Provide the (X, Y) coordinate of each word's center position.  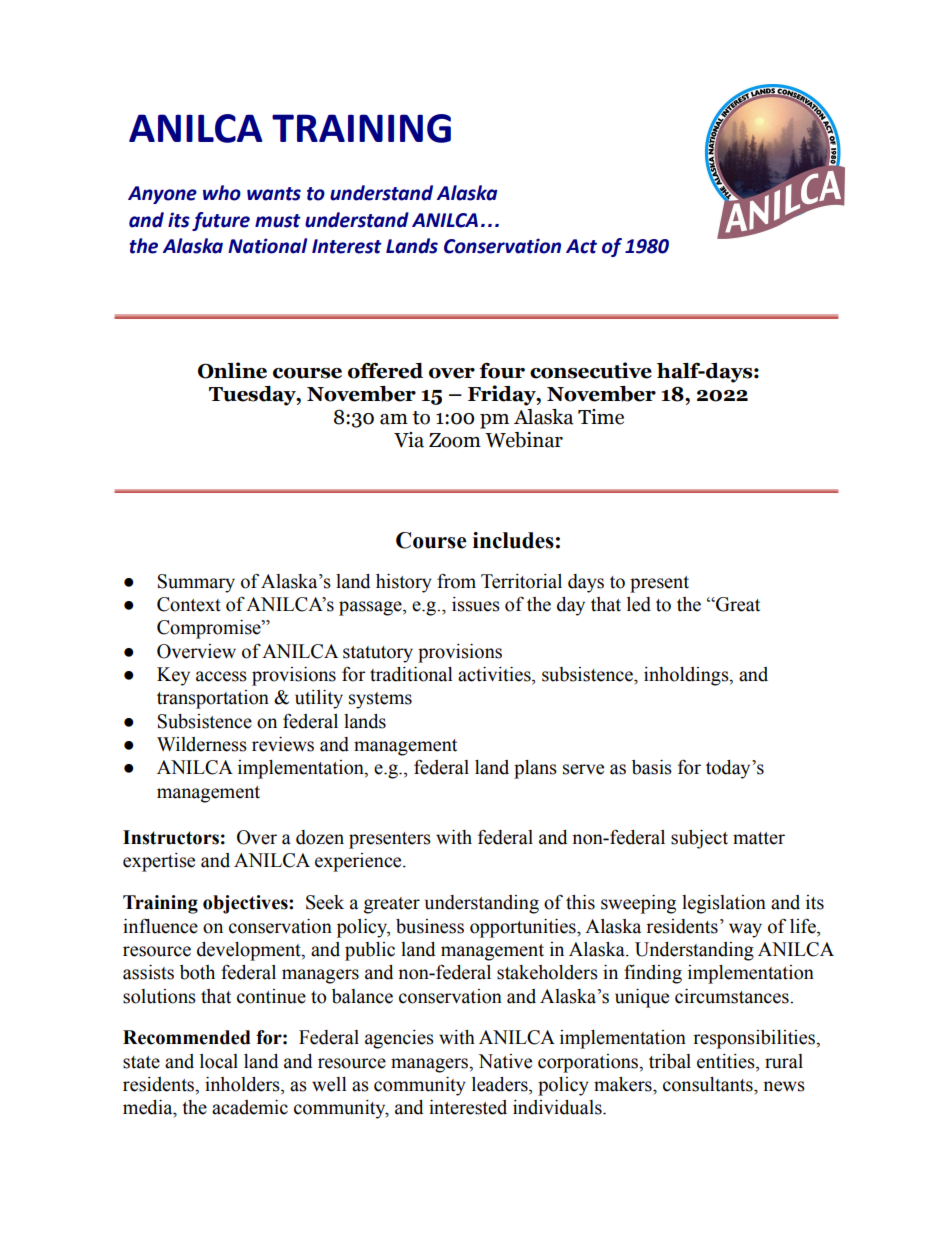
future (221, 221)
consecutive (591, 370)
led (639, 604)
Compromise (210, 629)
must (278, 221)
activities (495, 674)
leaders (501, 1084)
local (219, 1061)
